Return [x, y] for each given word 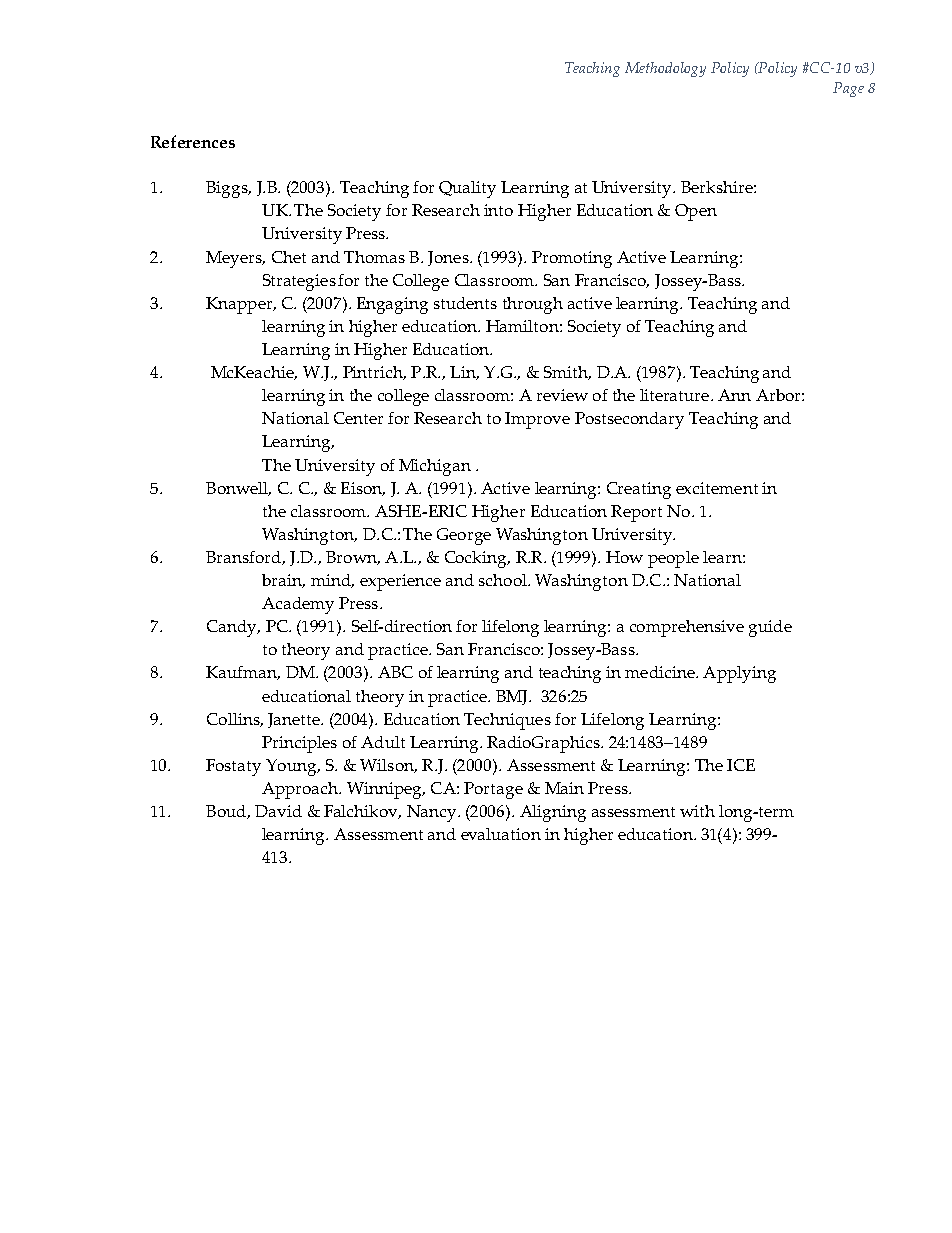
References [193, 141]
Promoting [572, 259]
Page [848, 89]
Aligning [553, 813]
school [504, 580]
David [278, 811]
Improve [537, 420]
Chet [289, 257]
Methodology [665, 69]
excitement [717, 488]
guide [770, 628]
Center [358, 418]
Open [696, 212]
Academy [298, 605]
